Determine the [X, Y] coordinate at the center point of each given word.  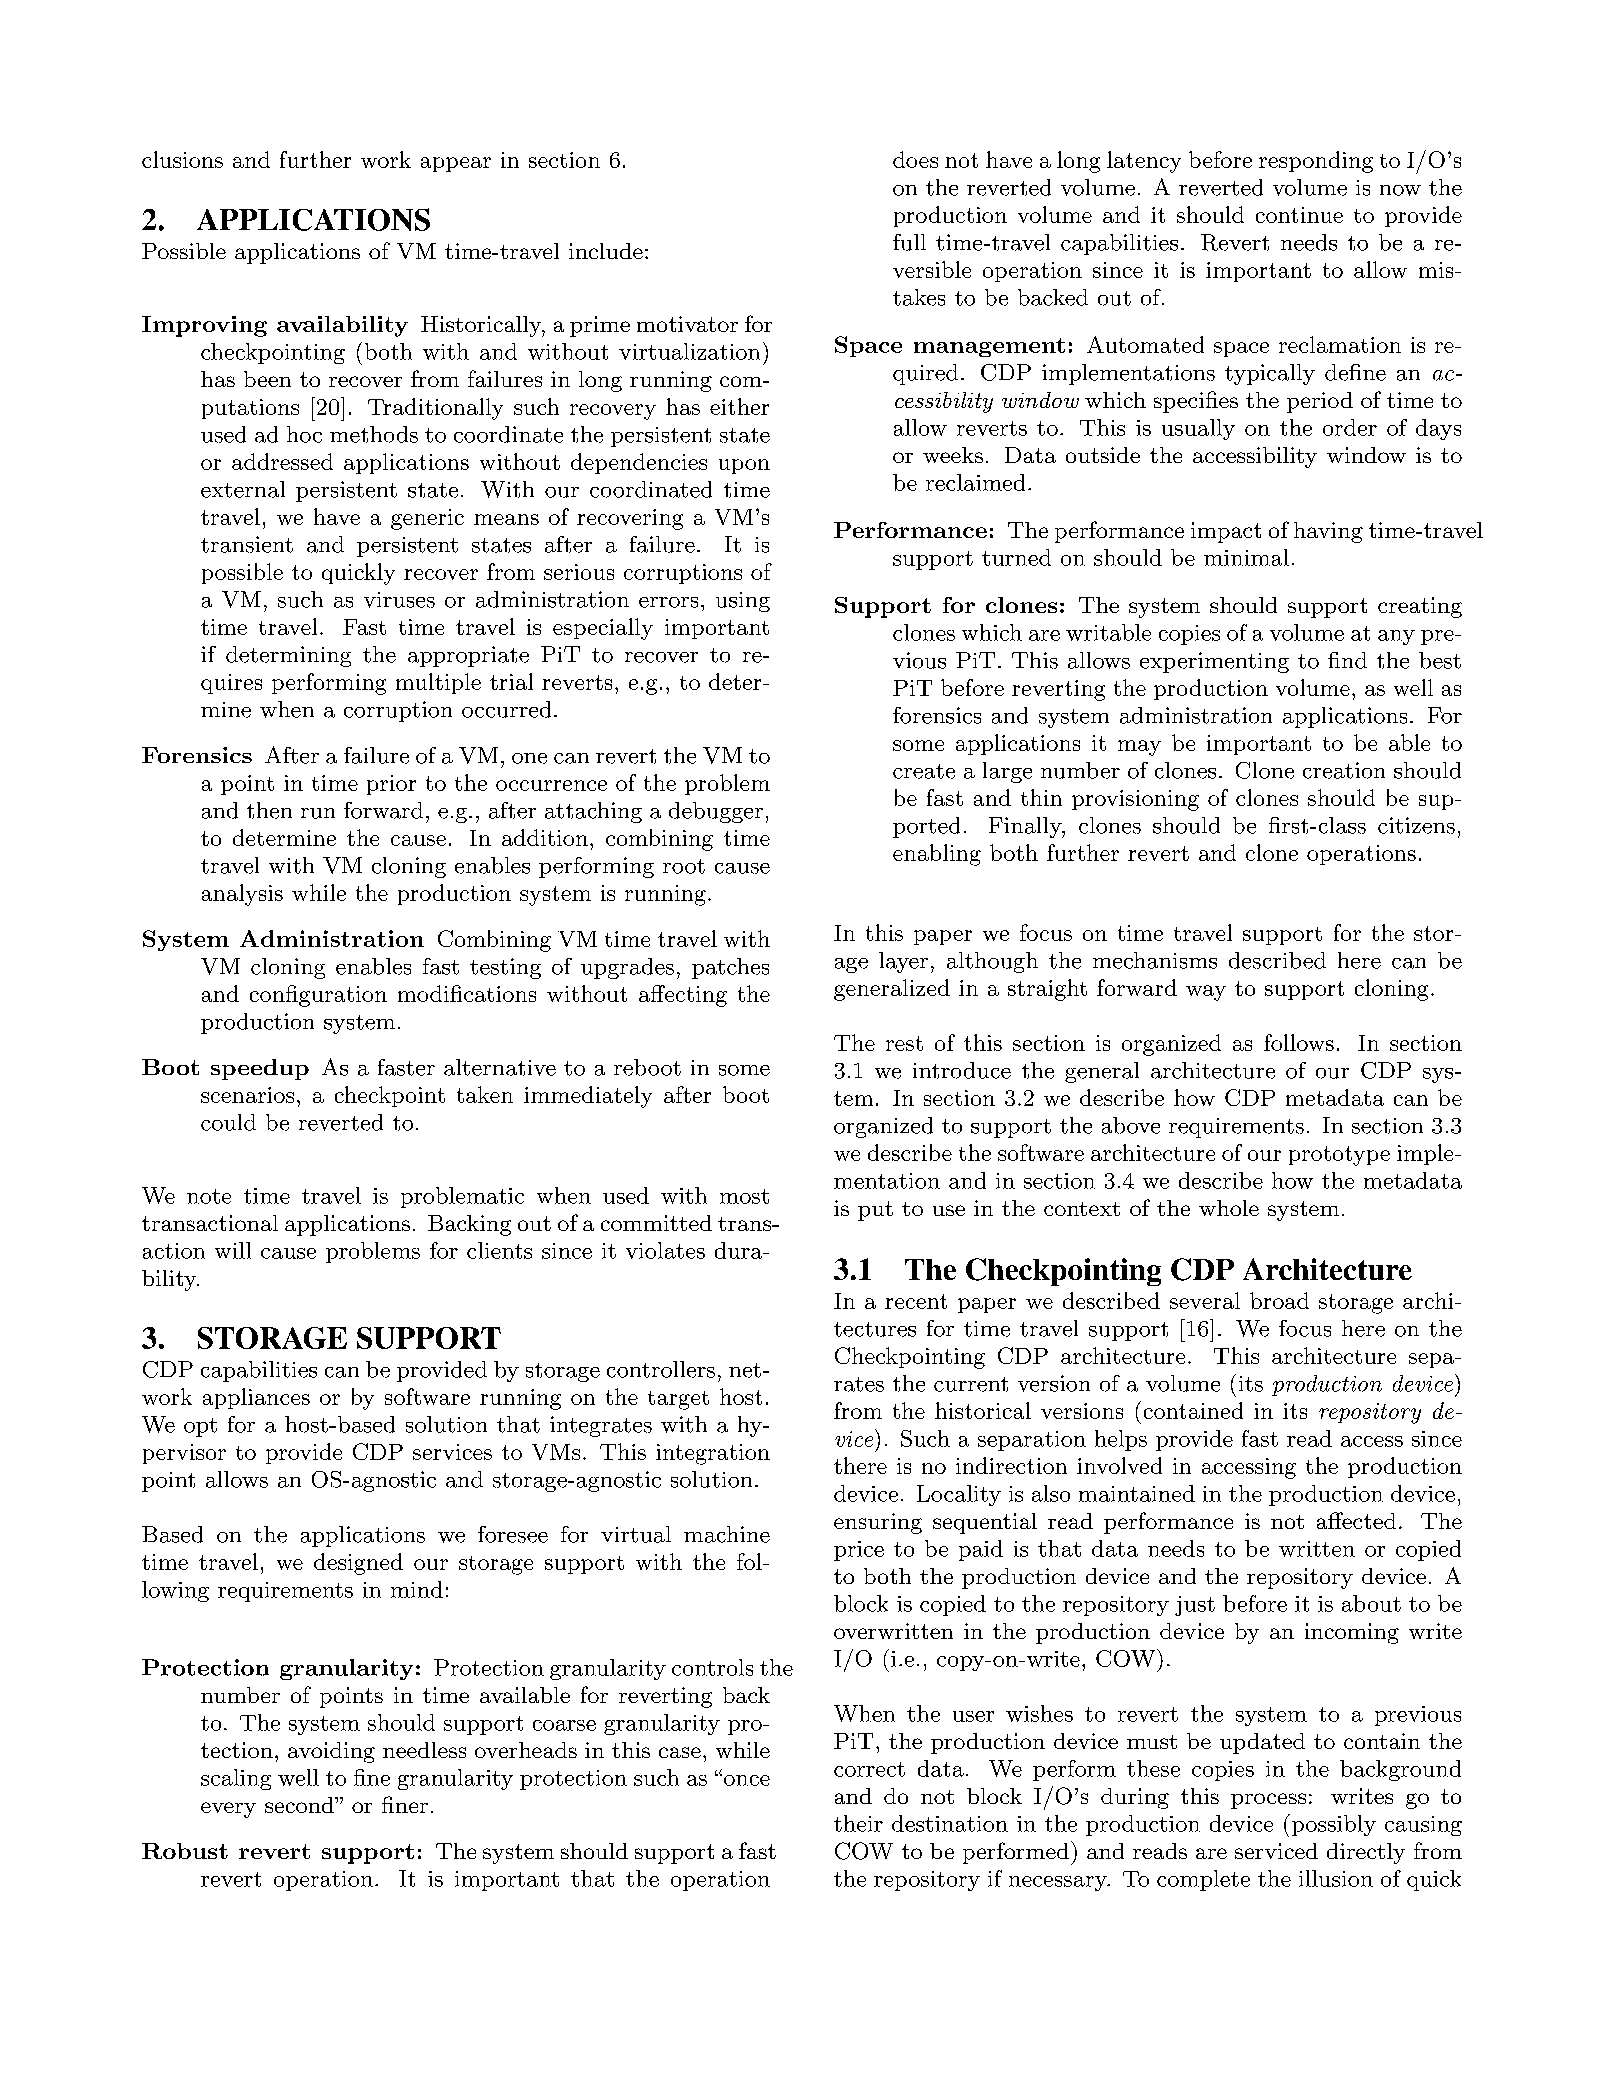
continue [1299, 215]
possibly [1332, 1825]
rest [904, 1043]
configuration [318, 996]
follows [1299, 1042]
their [858, 1823]
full [909, 242]
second [300, 1805]
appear [456, 164]
